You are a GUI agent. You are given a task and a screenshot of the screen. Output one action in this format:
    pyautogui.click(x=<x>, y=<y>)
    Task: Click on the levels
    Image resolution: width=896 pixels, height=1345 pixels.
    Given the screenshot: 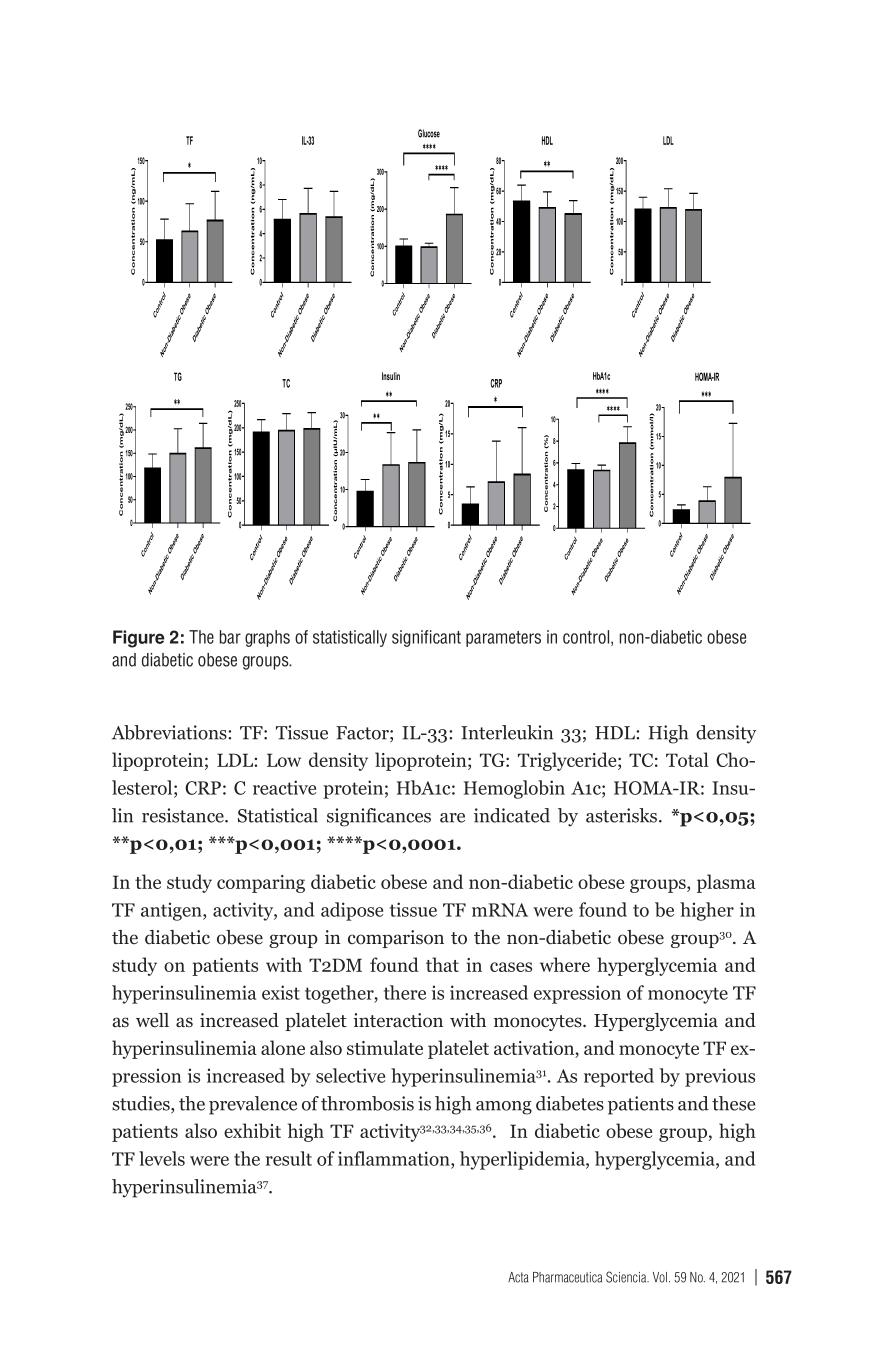 What is the action you would take?
    pyautogui.click(x=162, y=1158)
